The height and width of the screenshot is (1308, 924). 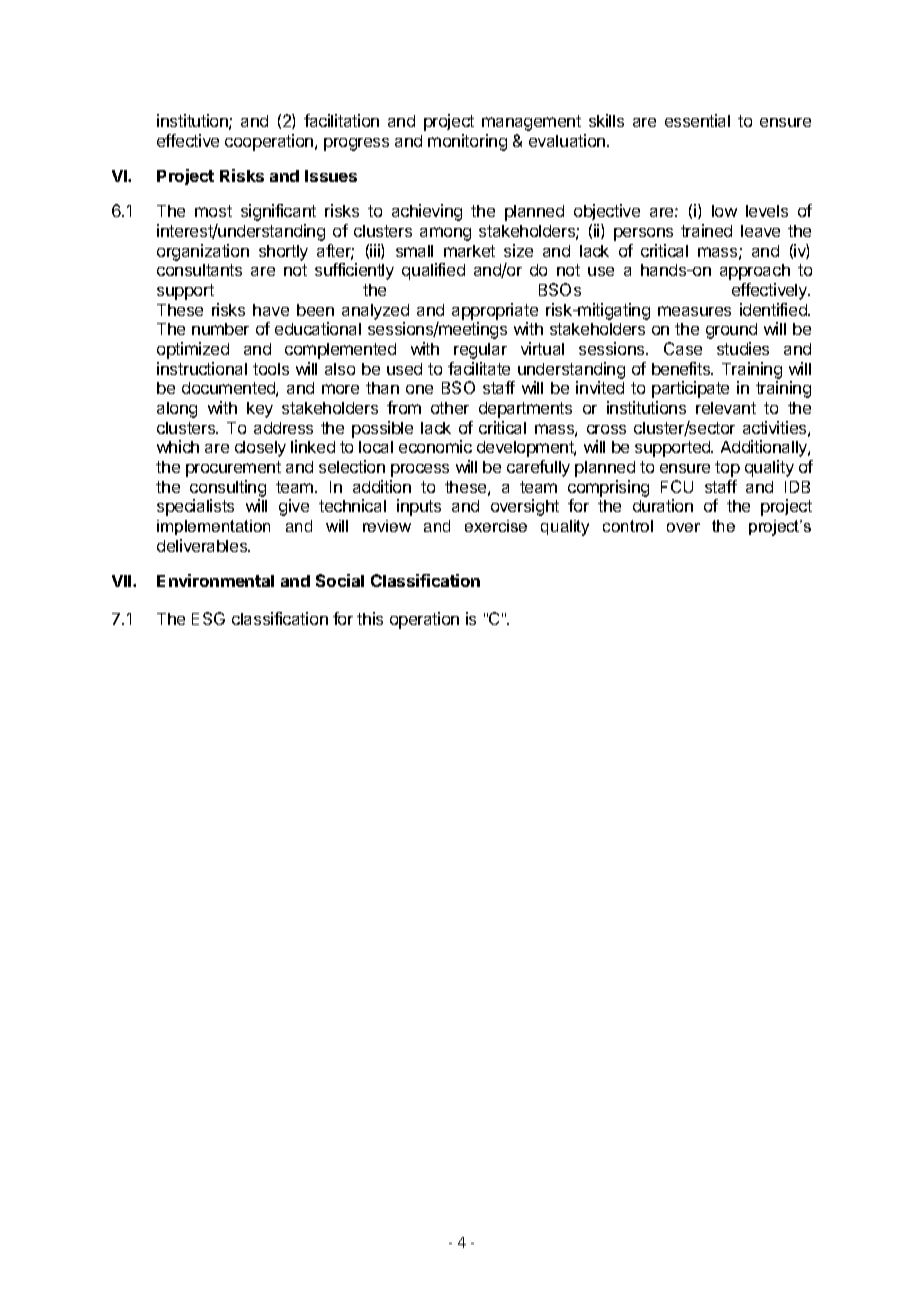 I want to click on organization, so click(x=203, y=252).
